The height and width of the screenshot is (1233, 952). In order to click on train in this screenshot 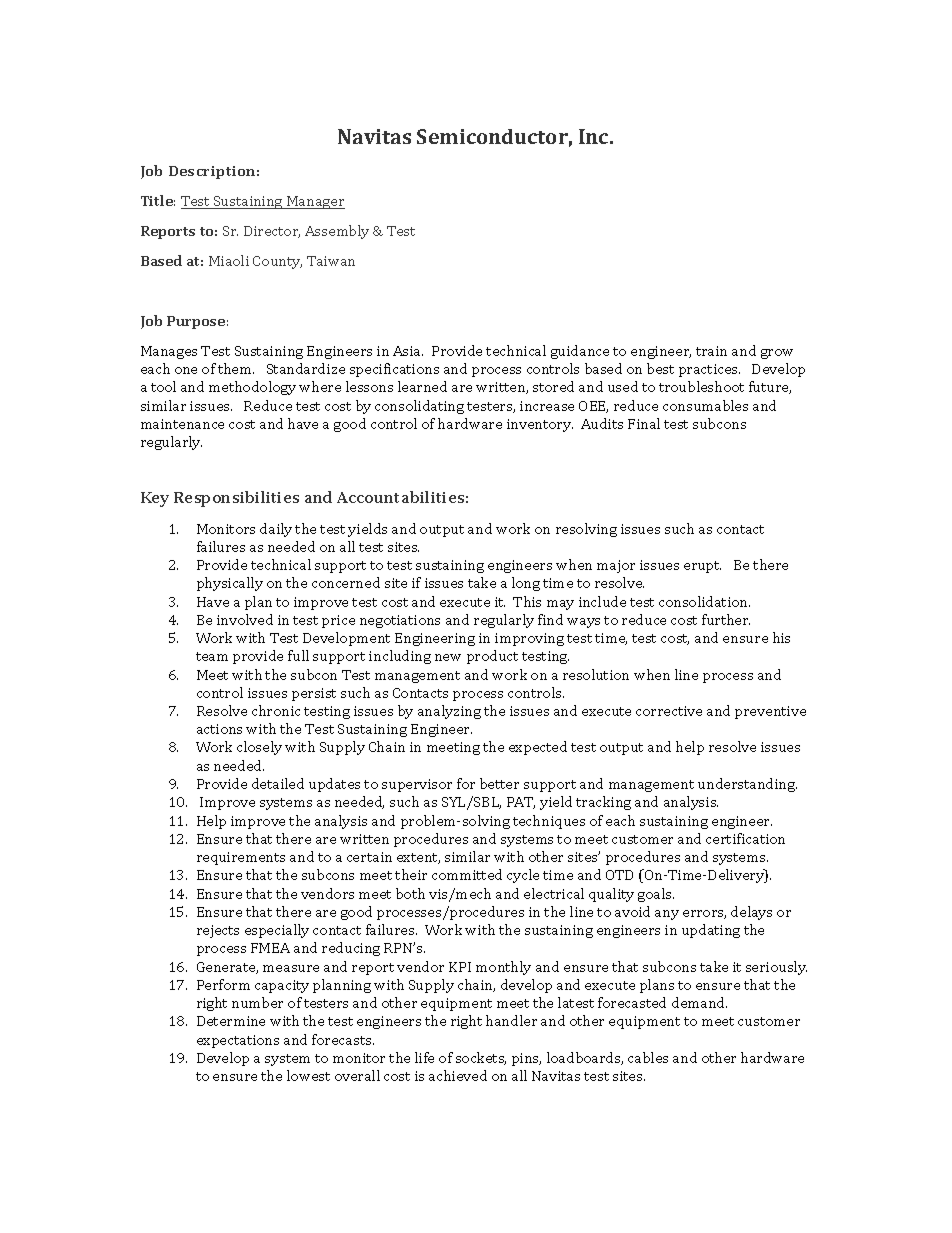, I will do `click(711, 351)`.
